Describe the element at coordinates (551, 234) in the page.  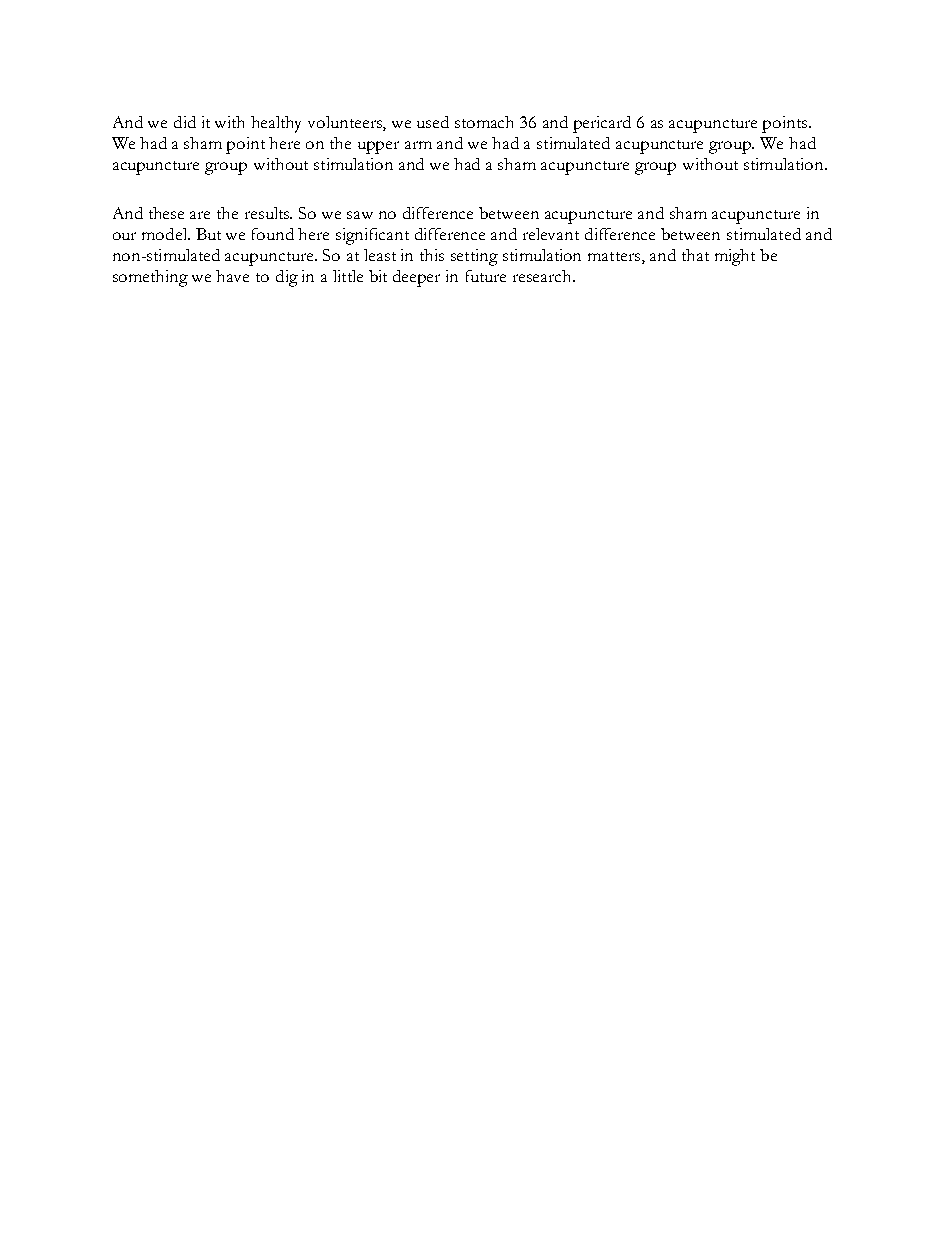
I see `relevant` at that location.
